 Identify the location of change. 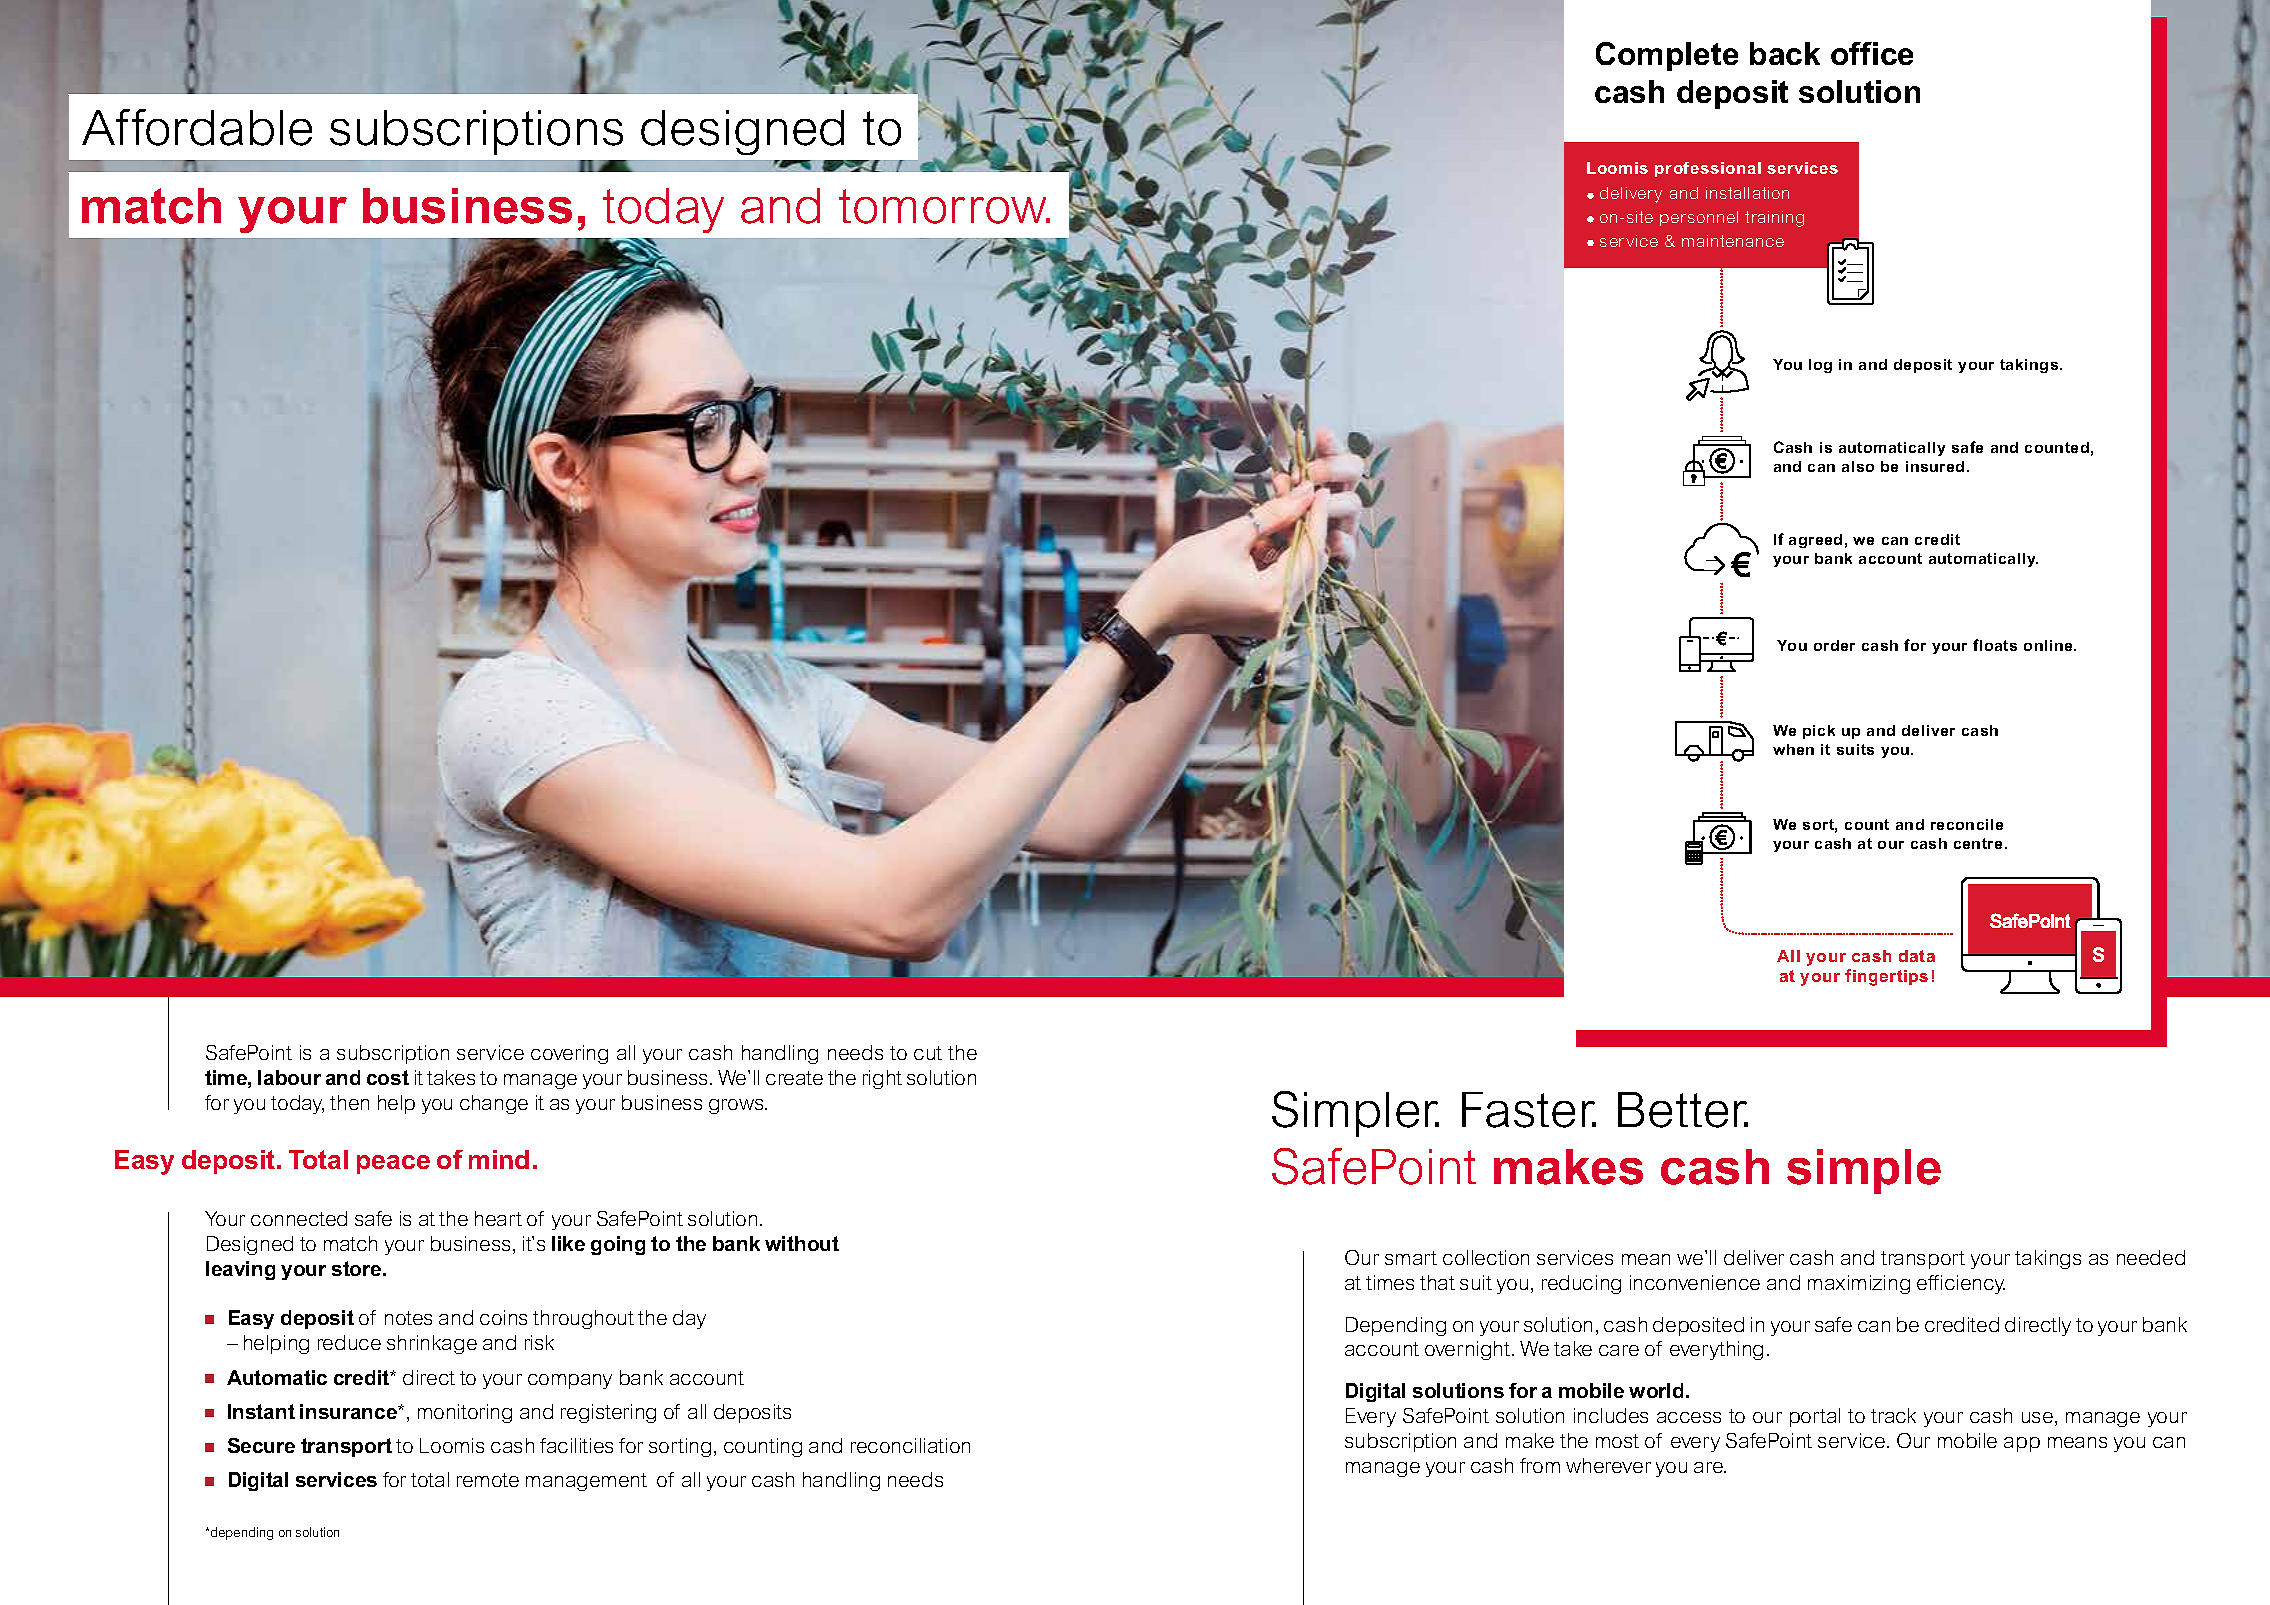
(494, 1104).
